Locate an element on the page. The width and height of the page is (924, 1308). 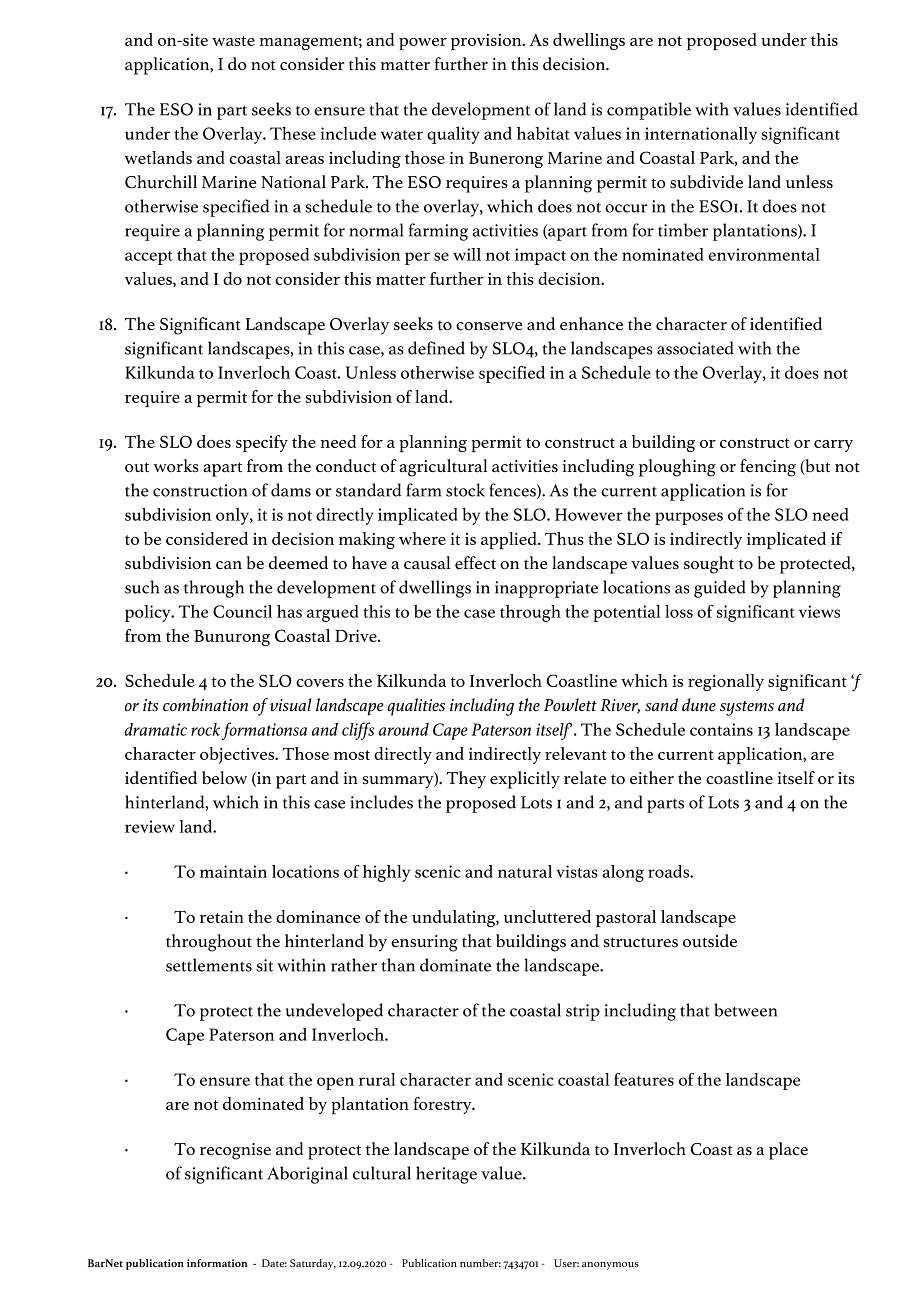
information is located at coordinates (217, 1263).
